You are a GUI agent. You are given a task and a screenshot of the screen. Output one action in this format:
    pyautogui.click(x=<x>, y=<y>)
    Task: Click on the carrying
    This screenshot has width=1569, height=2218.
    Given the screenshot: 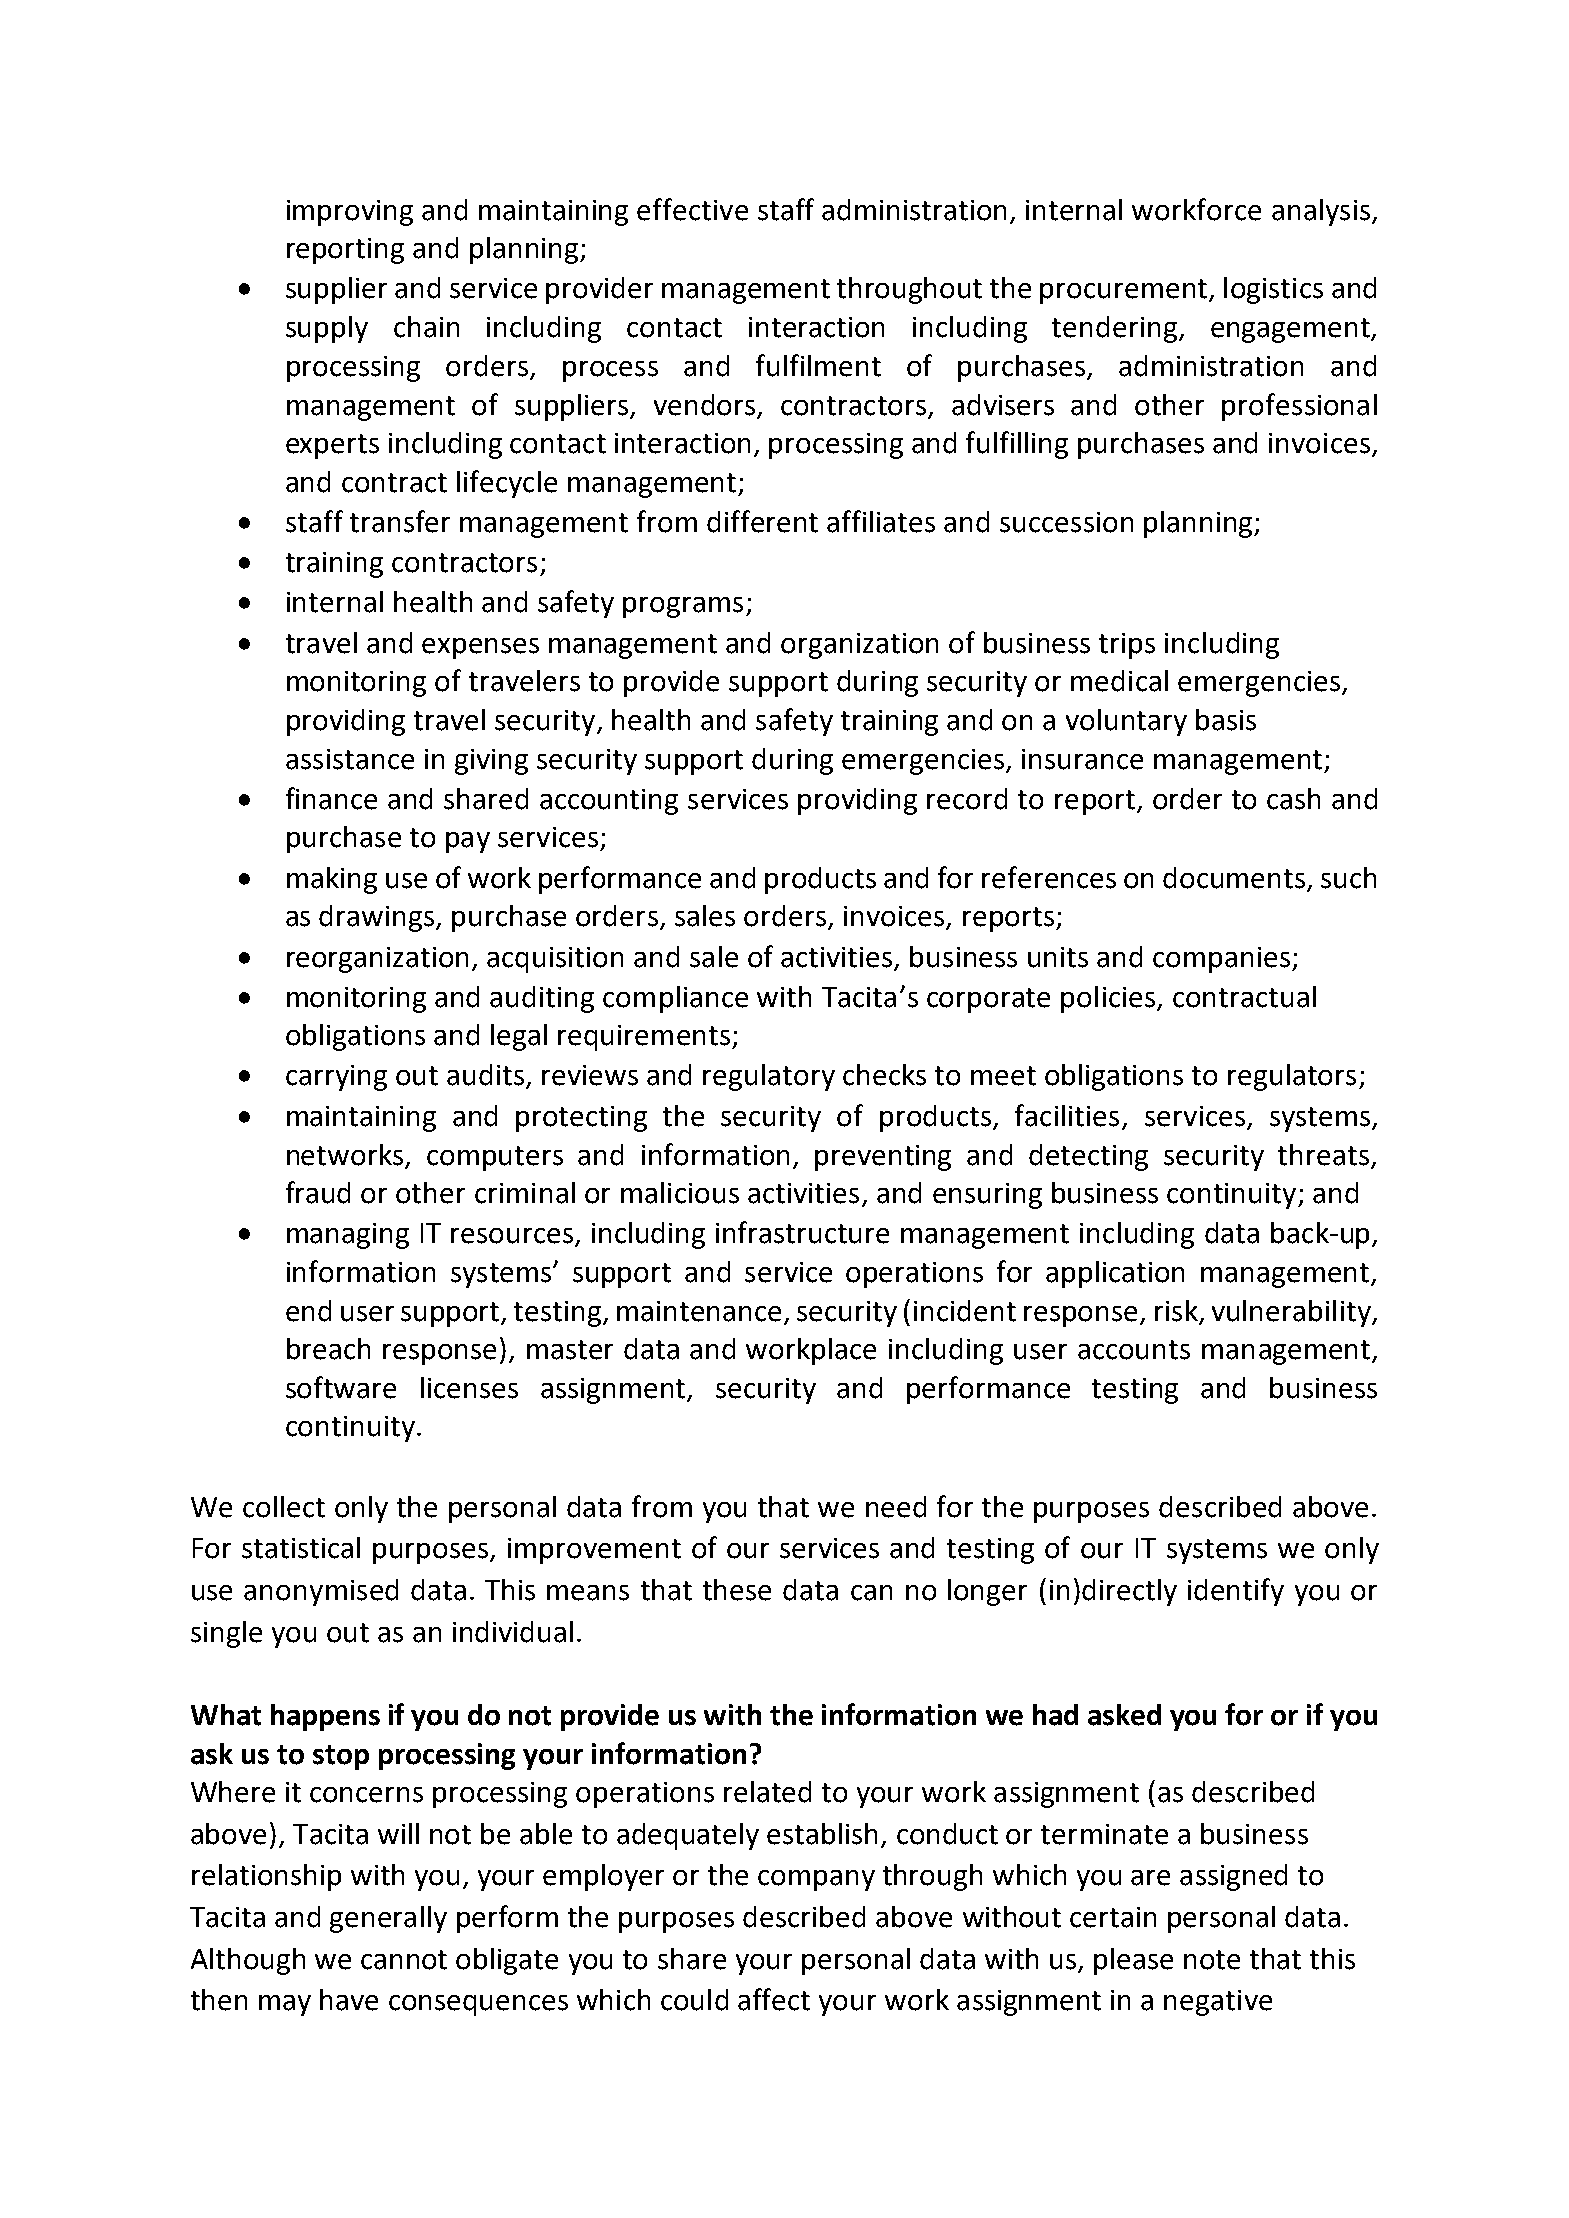 What is the action you would take?
    pyautogui.click(x=336, y=1078)
